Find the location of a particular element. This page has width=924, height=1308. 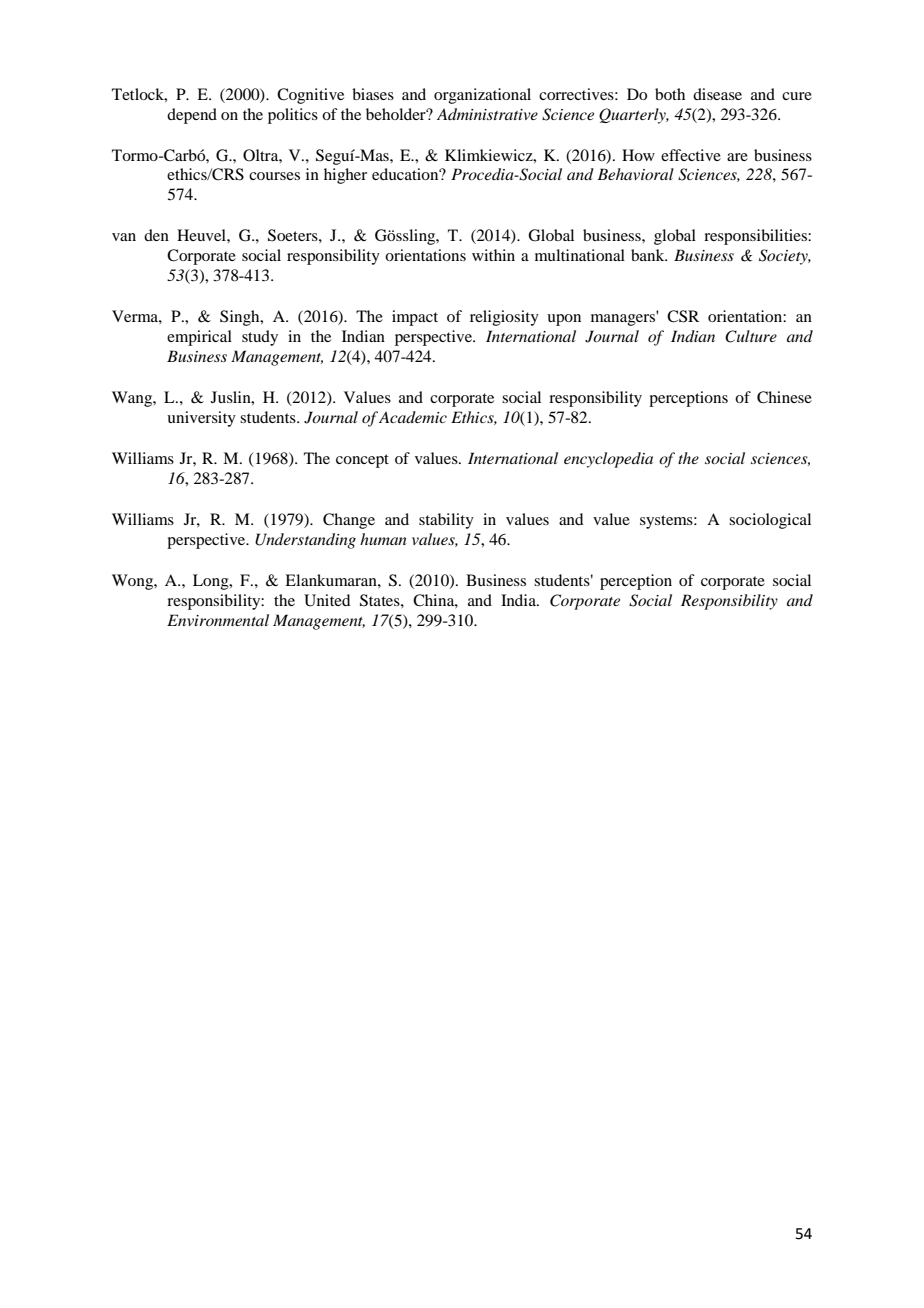

disease is located at coordinates (717, 94).
